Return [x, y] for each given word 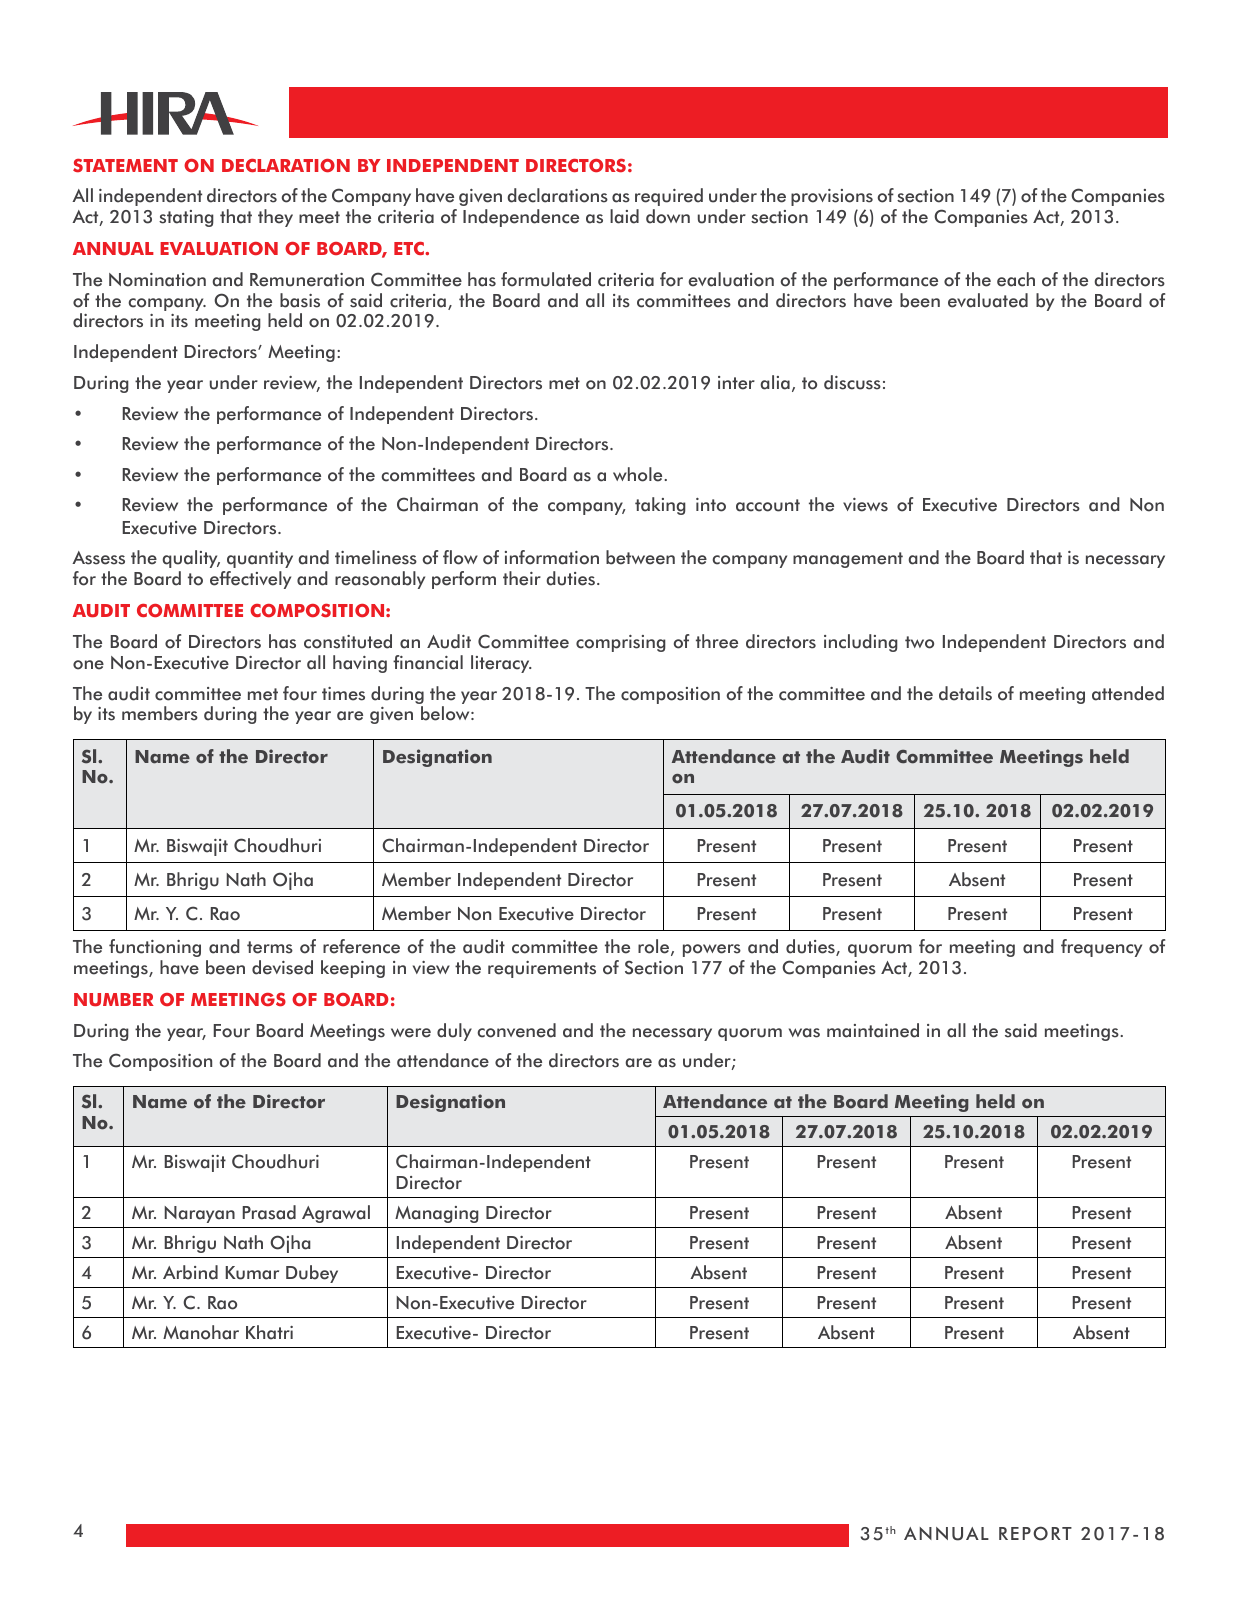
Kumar [252, 1273]
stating [186, 218]
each [1016, 279]
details [965, 693]
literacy [501, 664]
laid [624, 216]
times [343, 694]
